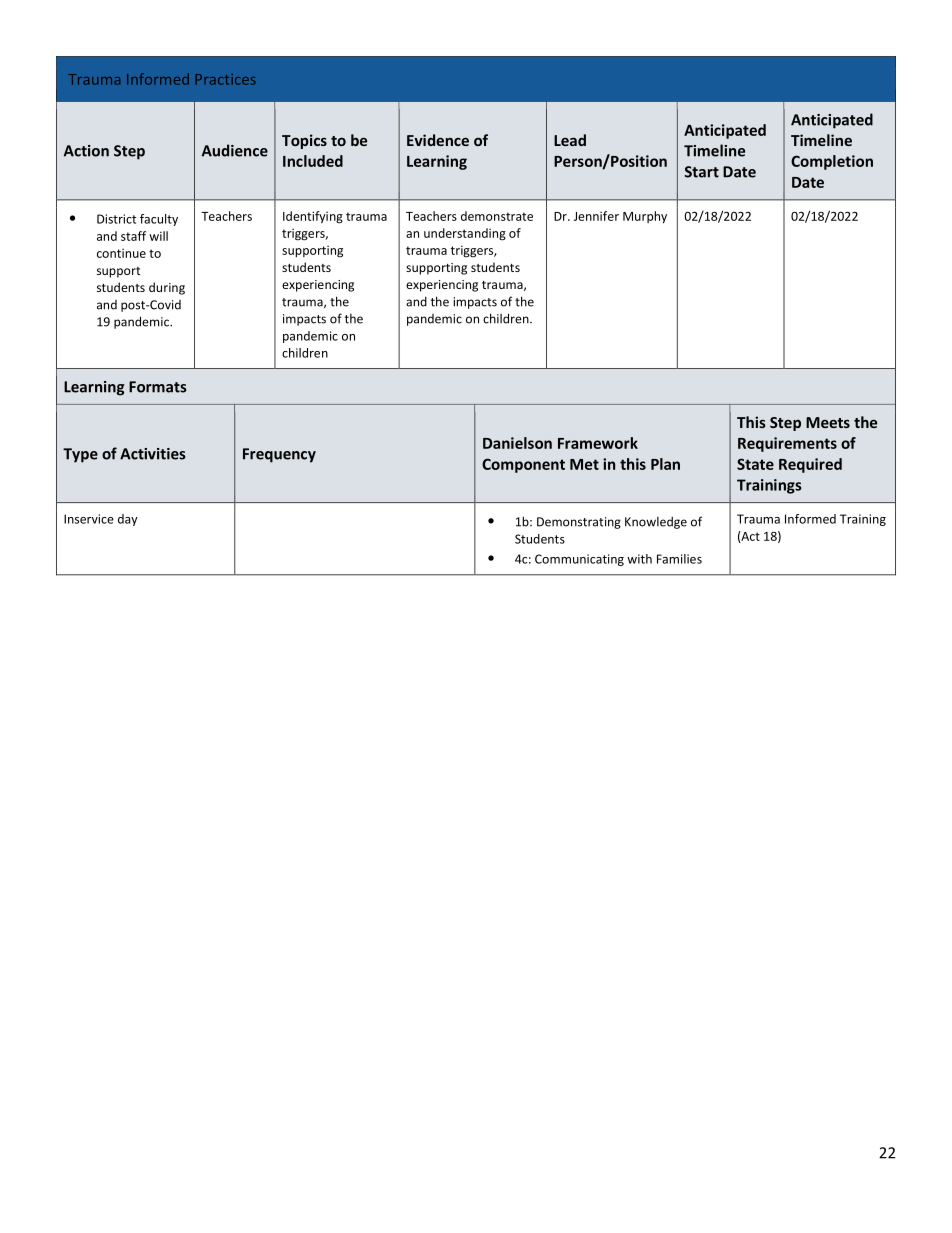 The image size is (952, 1233). I want to click on State, so click(755, 464).
